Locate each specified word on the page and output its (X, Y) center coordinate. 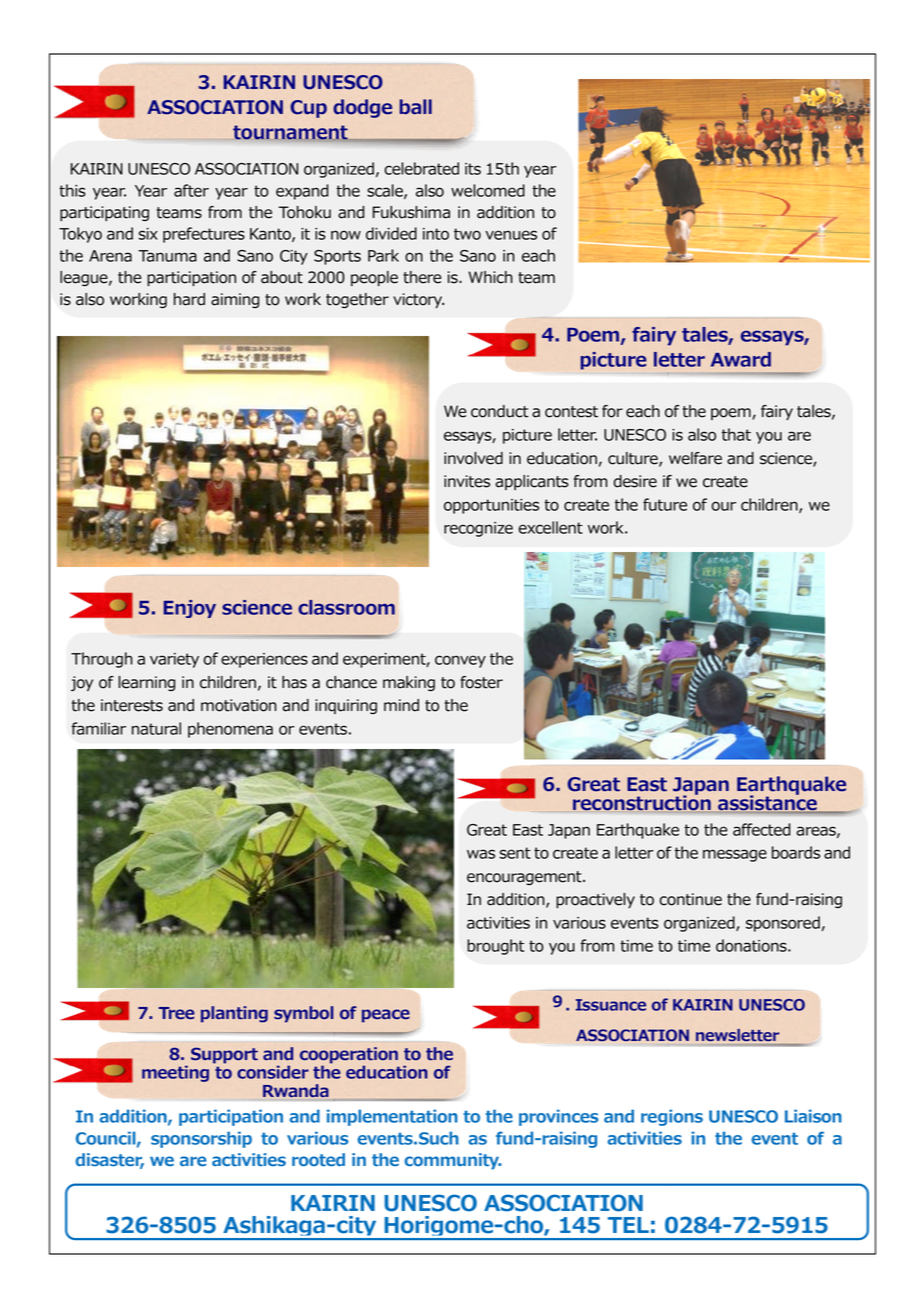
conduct (500, 411)
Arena (110, 256)
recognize (478, 529)
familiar (98, 728)
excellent (550, 527)
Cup (308, 109)
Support (224, 1055)
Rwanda (296, 1090)
